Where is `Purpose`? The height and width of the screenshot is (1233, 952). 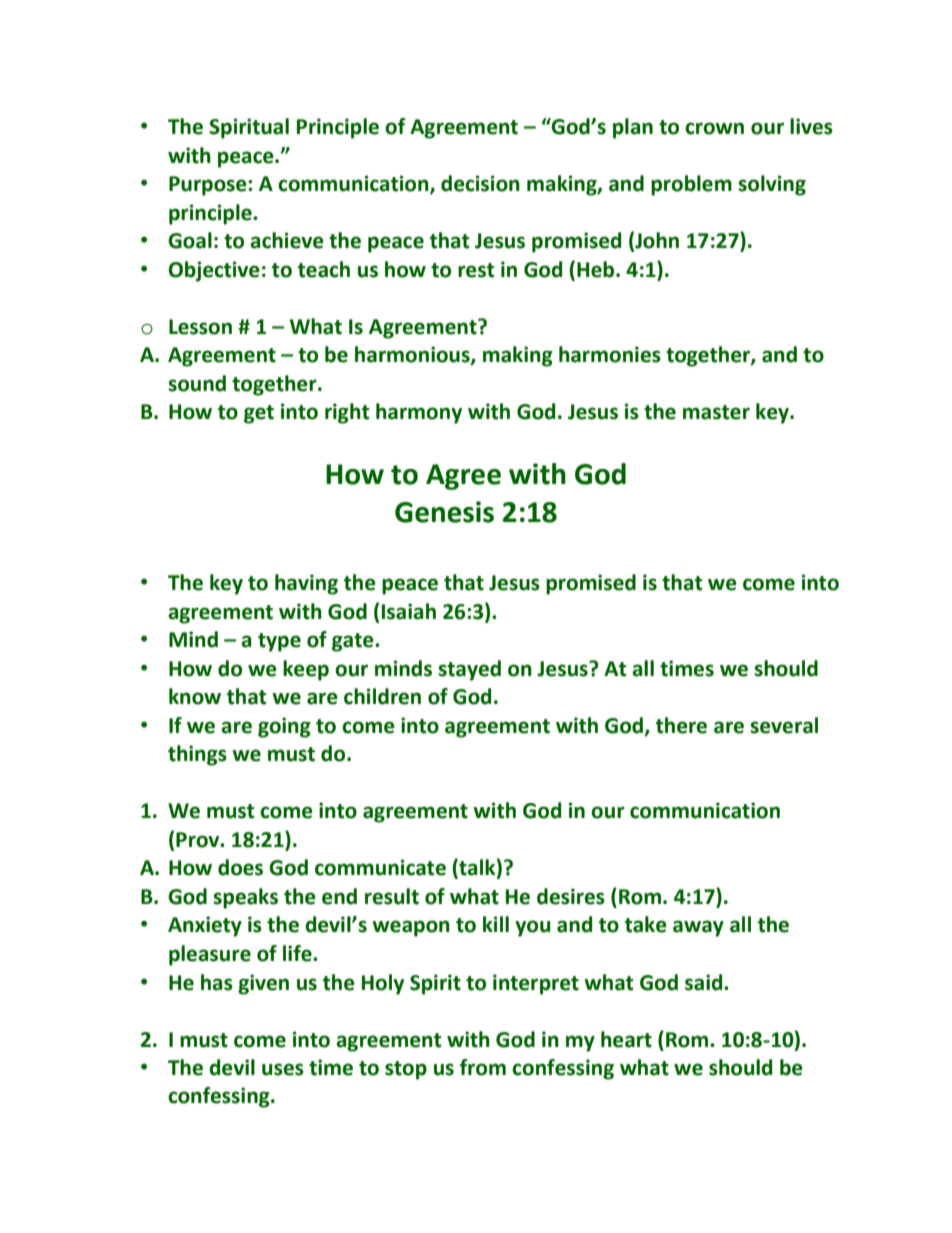
Purpose is located at coordinates (209, 186).
